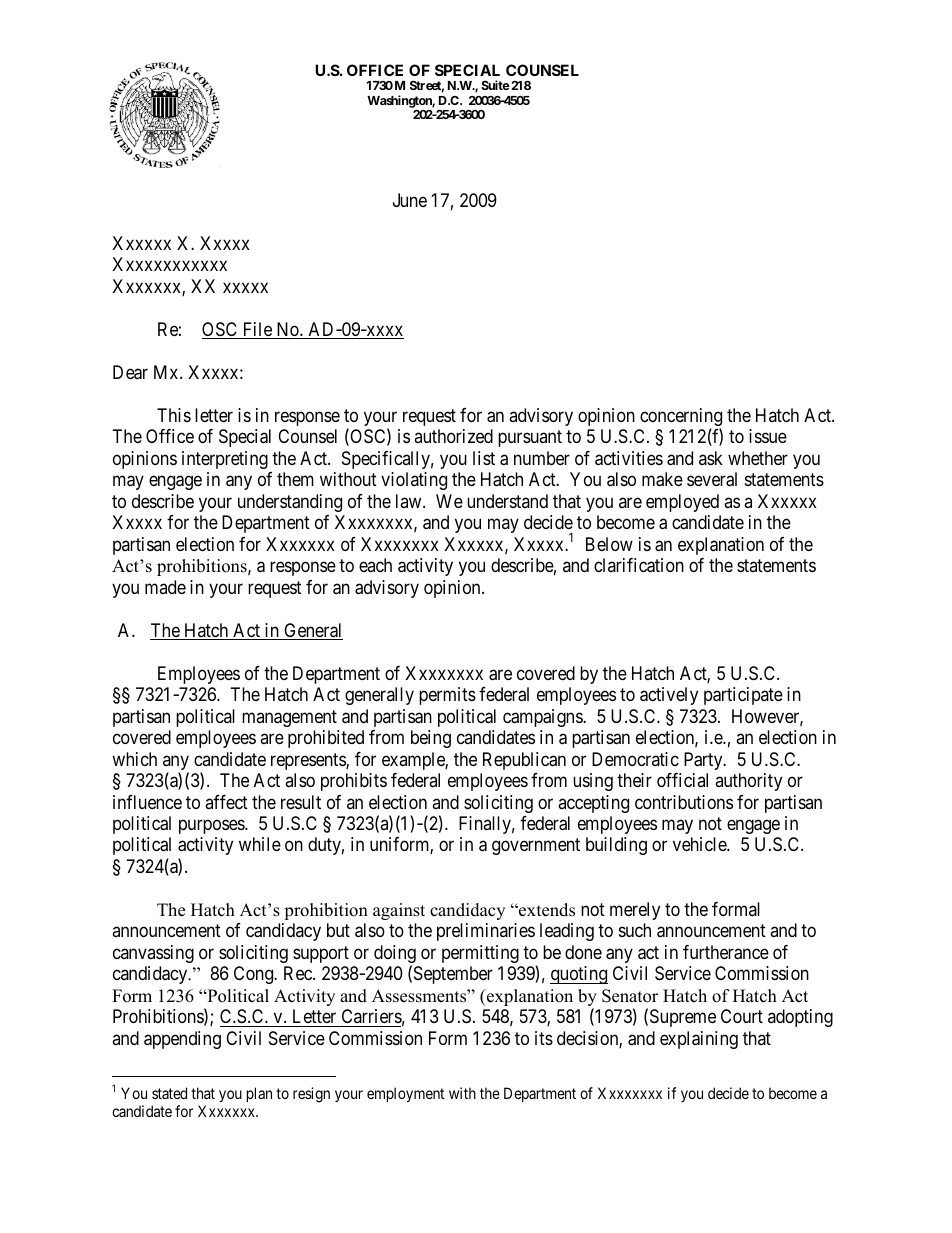 This image has width=952, height=1233. Describe the element at coordinates (486, 932) in the image. I see `preliminaries` at that location.
